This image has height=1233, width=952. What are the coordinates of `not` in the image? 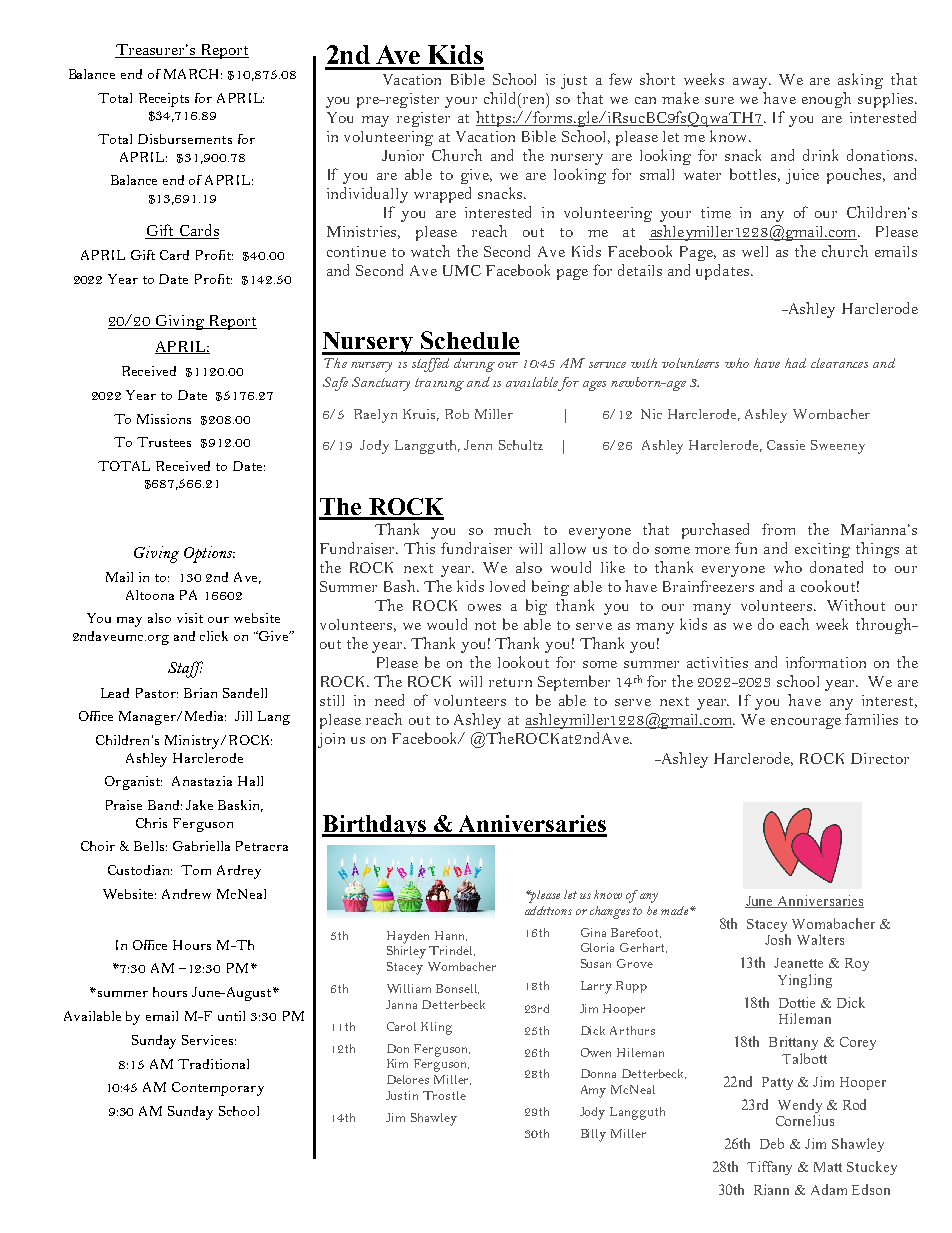 It's located at (485, 625).
